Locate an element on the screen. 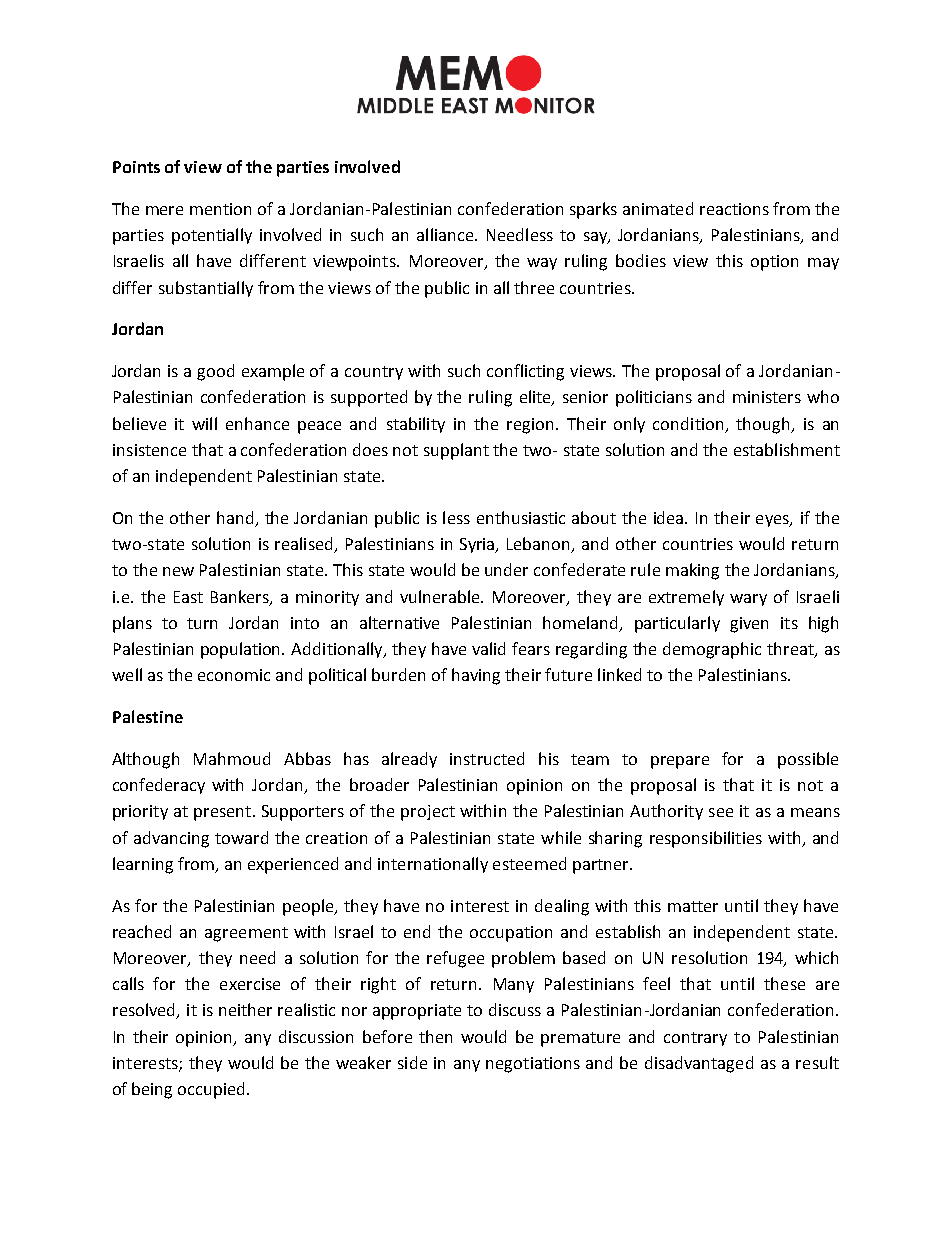 The height and width of the screenshot is (1233, 952). disadvantaged is located at coordinates (699, 1064).
